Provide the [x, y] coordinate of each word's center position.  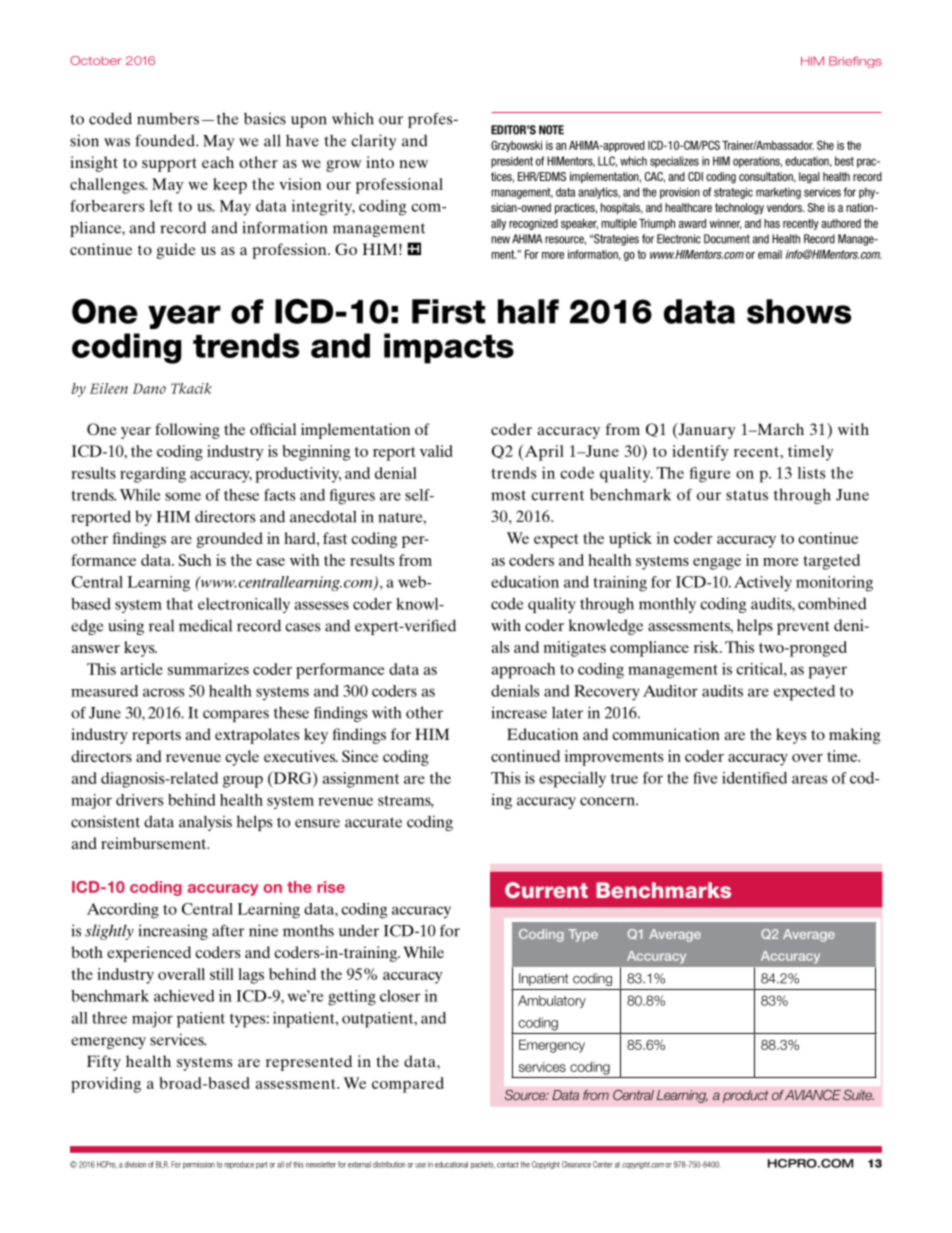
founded [166, 140]
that [179, 604]
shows [799, 311]
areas [809, 779]
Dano [149, 388]
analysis [205, 823]
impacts [449, 348]
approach [523, 671]
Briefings [855, 62]
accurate [373, 822]
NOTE [551, 130]
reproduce [239, 1165]
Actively [763, 584]
